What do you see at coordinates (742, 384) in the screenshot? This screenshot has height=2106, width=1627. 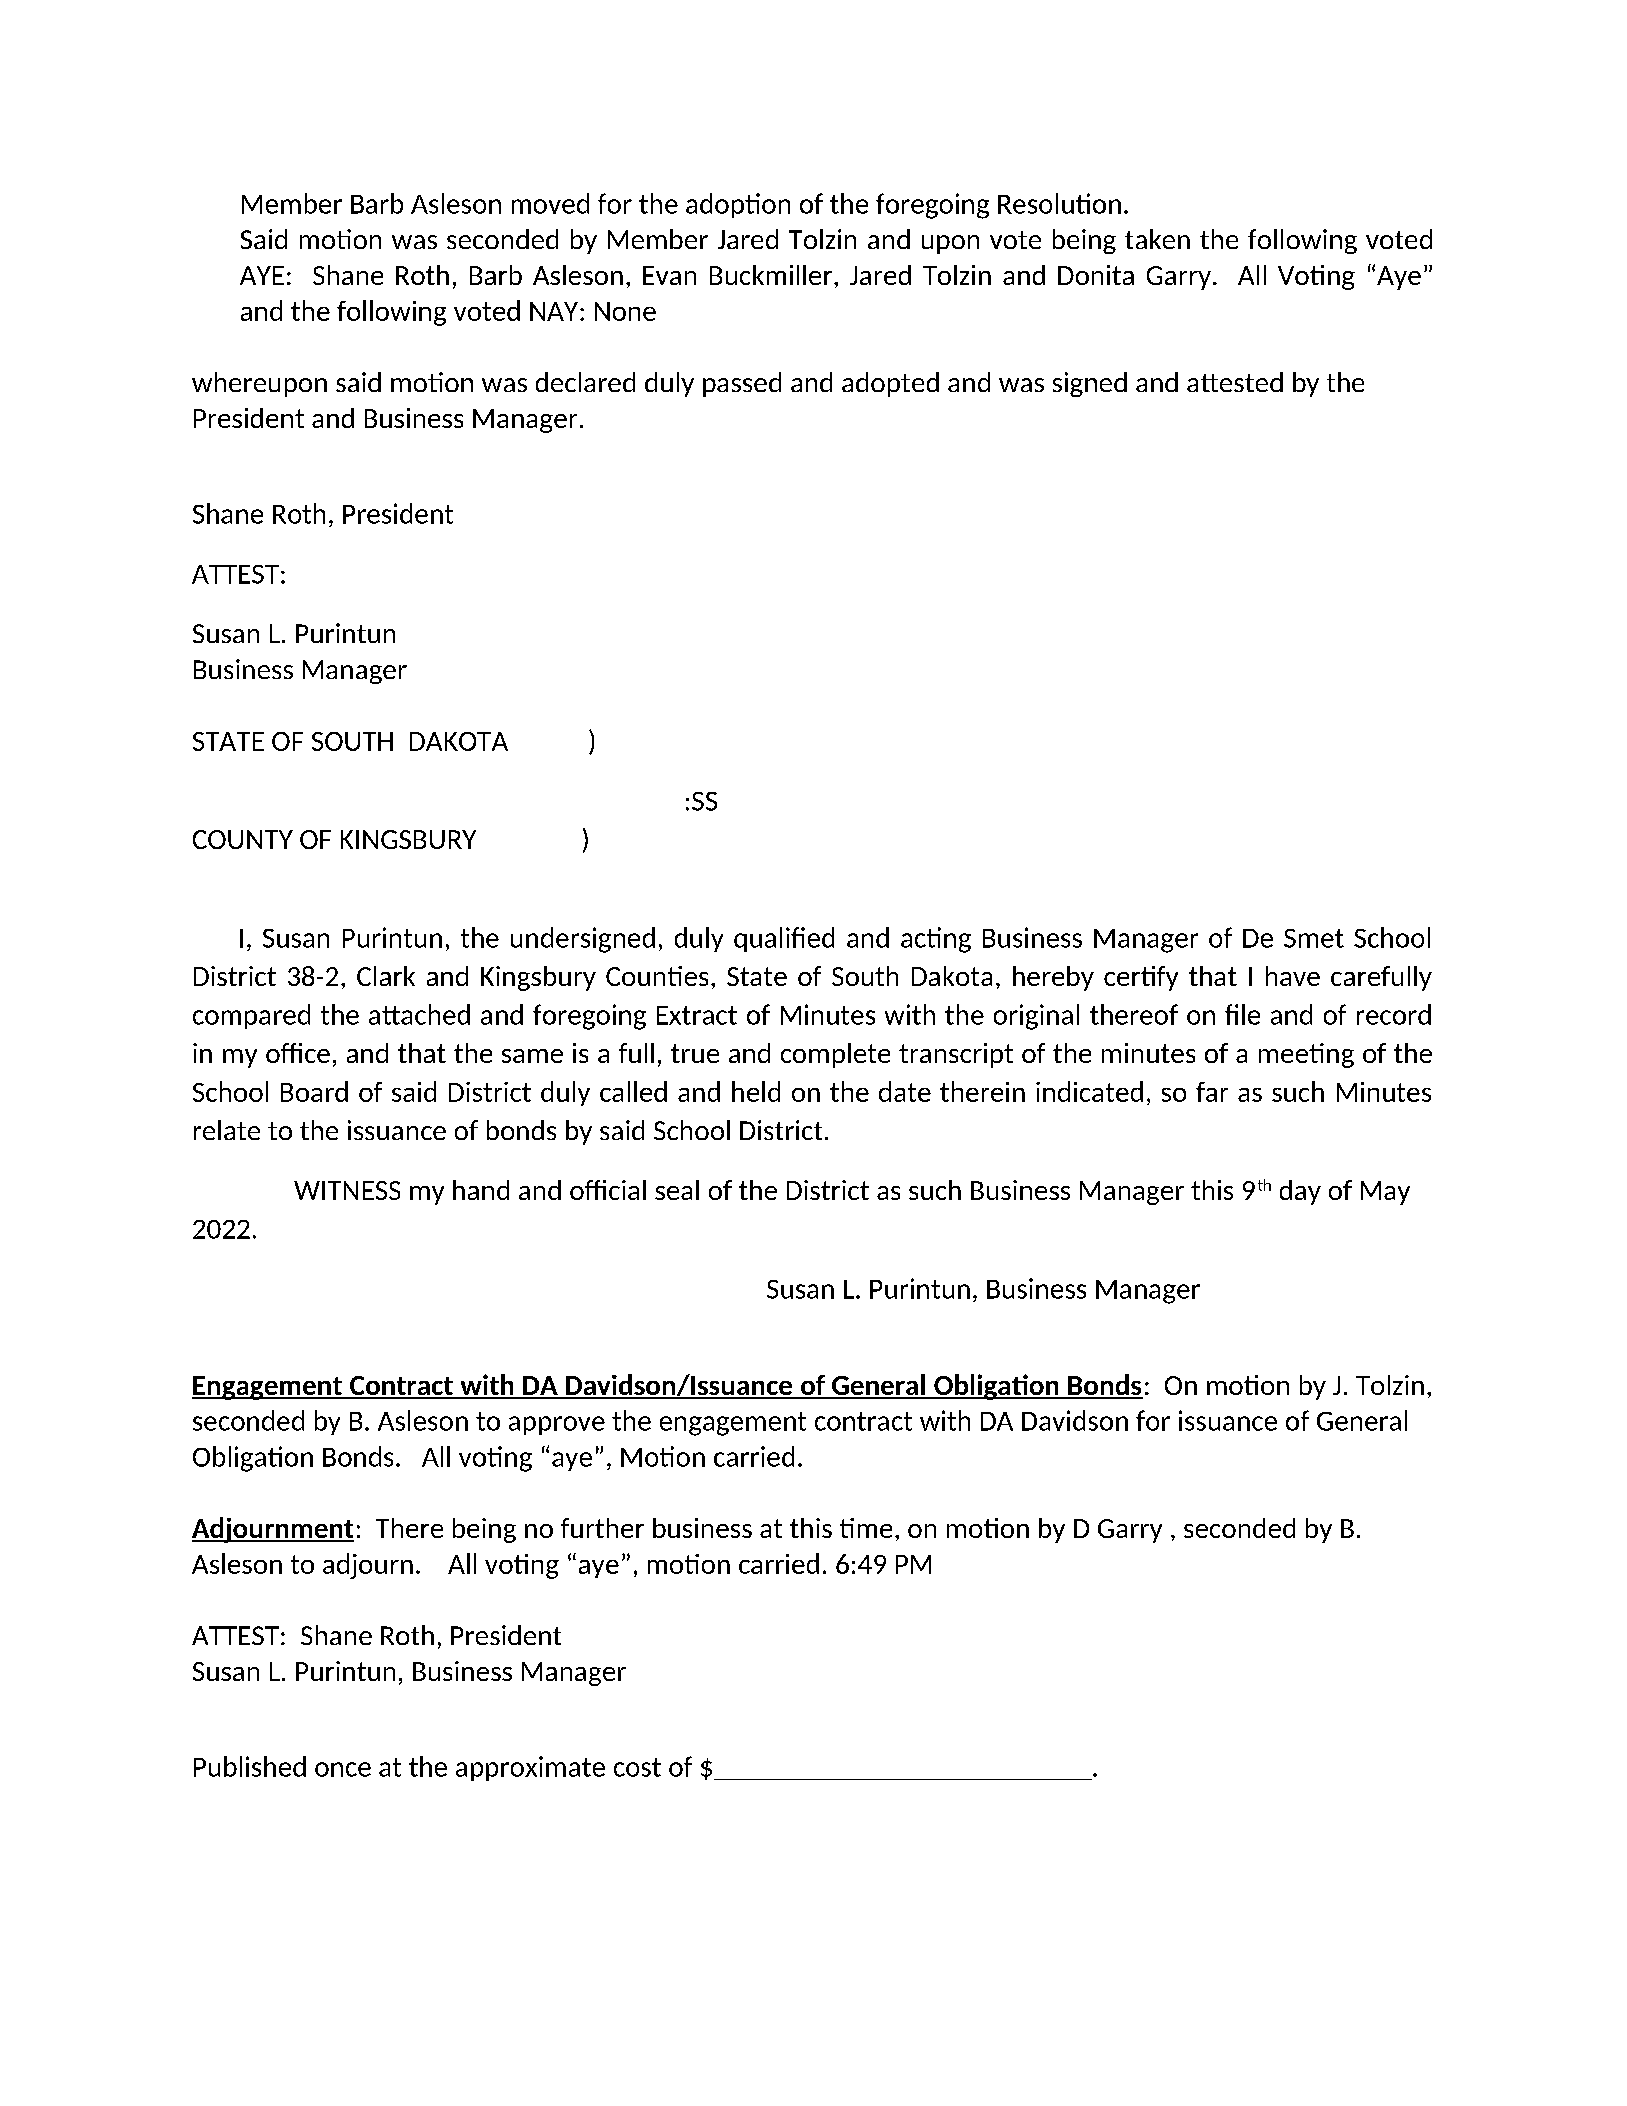 I see `passed` at bounding box center [742, 384].
